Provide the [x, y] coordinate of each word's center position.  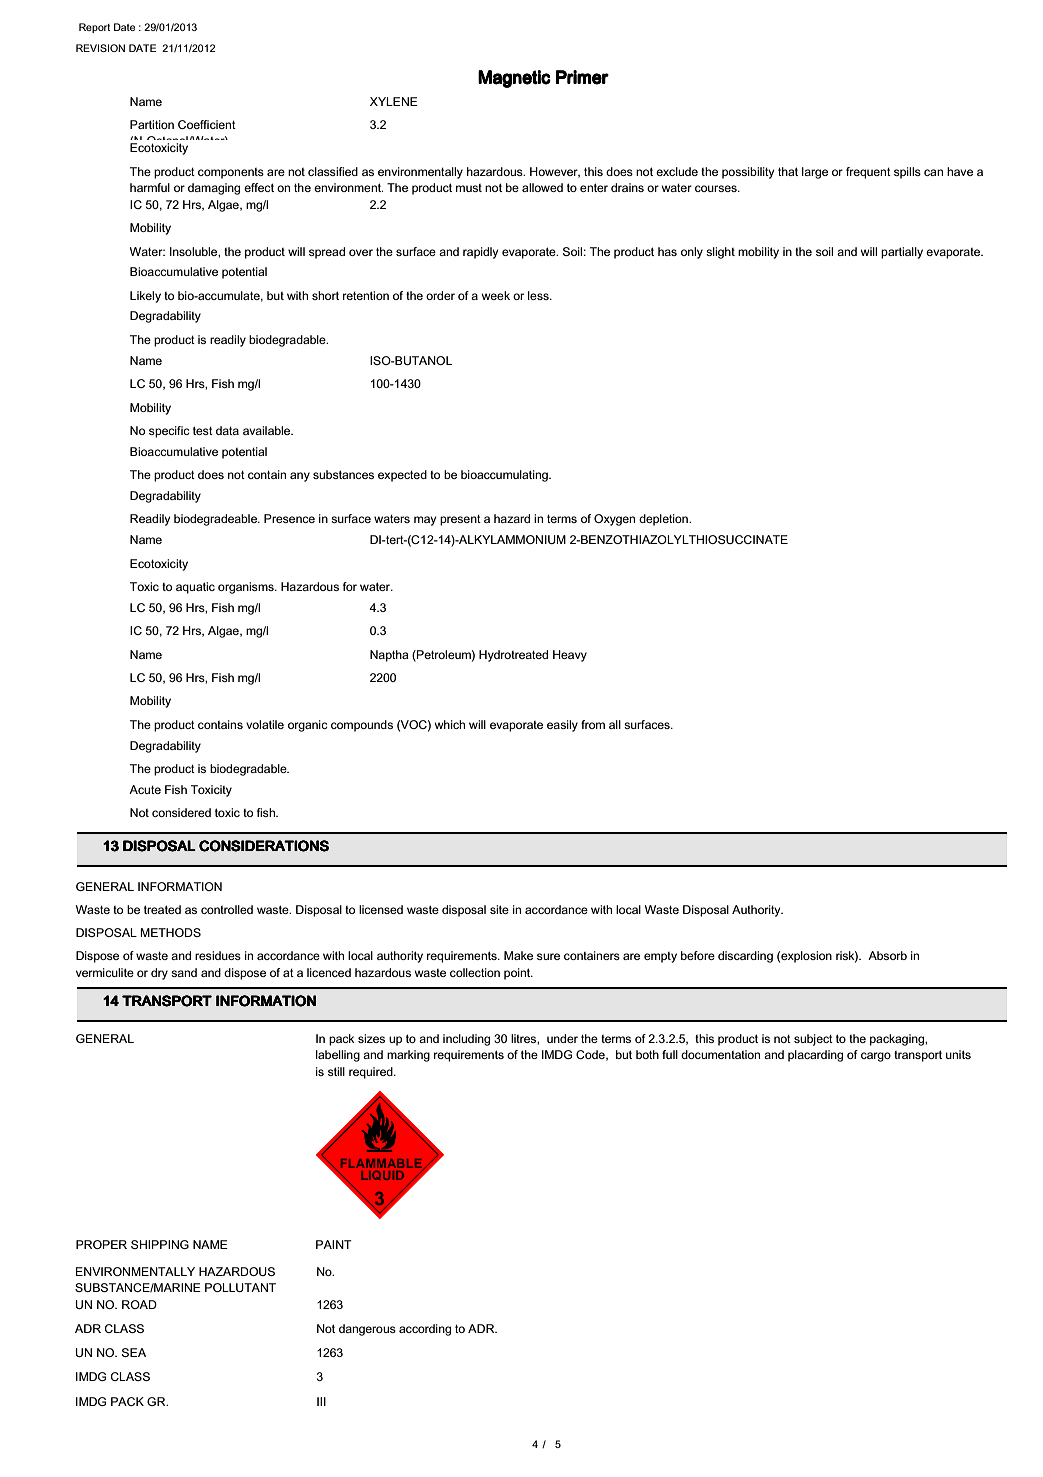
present [460, 520]
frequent [868, 173]
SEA [134, 1352]
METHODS [170, 932]
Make [518, 955]
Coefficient [207, 124]
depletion [664, 520]
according [425, 1330]
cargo [876, 1057]
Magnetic [514, 79]
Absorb [887, 955]
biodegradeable [216, 520]
